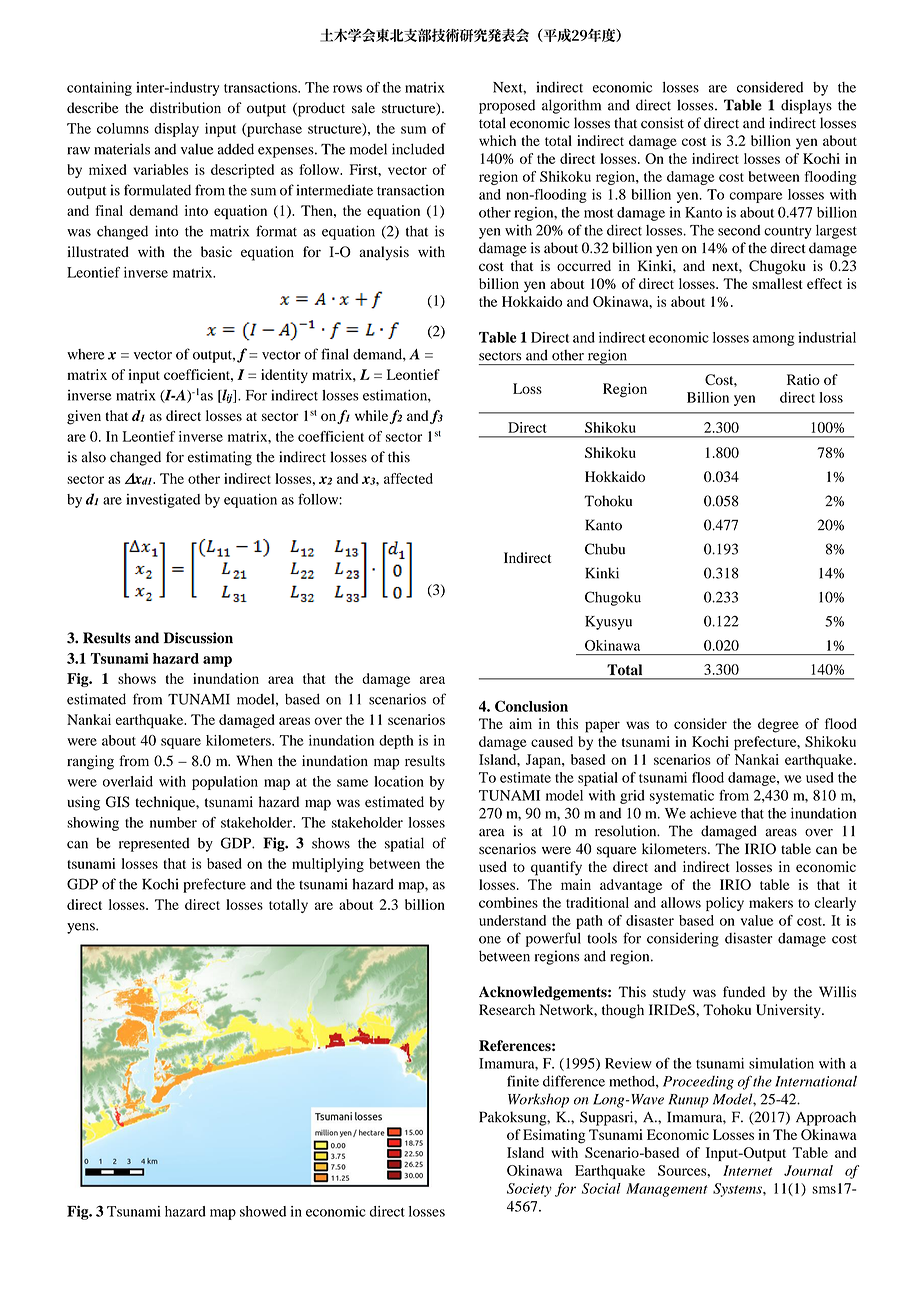 This page has width=924, height=1308. Describe the element at coordinates (497, 140) in the page. I see `which` at that location.
